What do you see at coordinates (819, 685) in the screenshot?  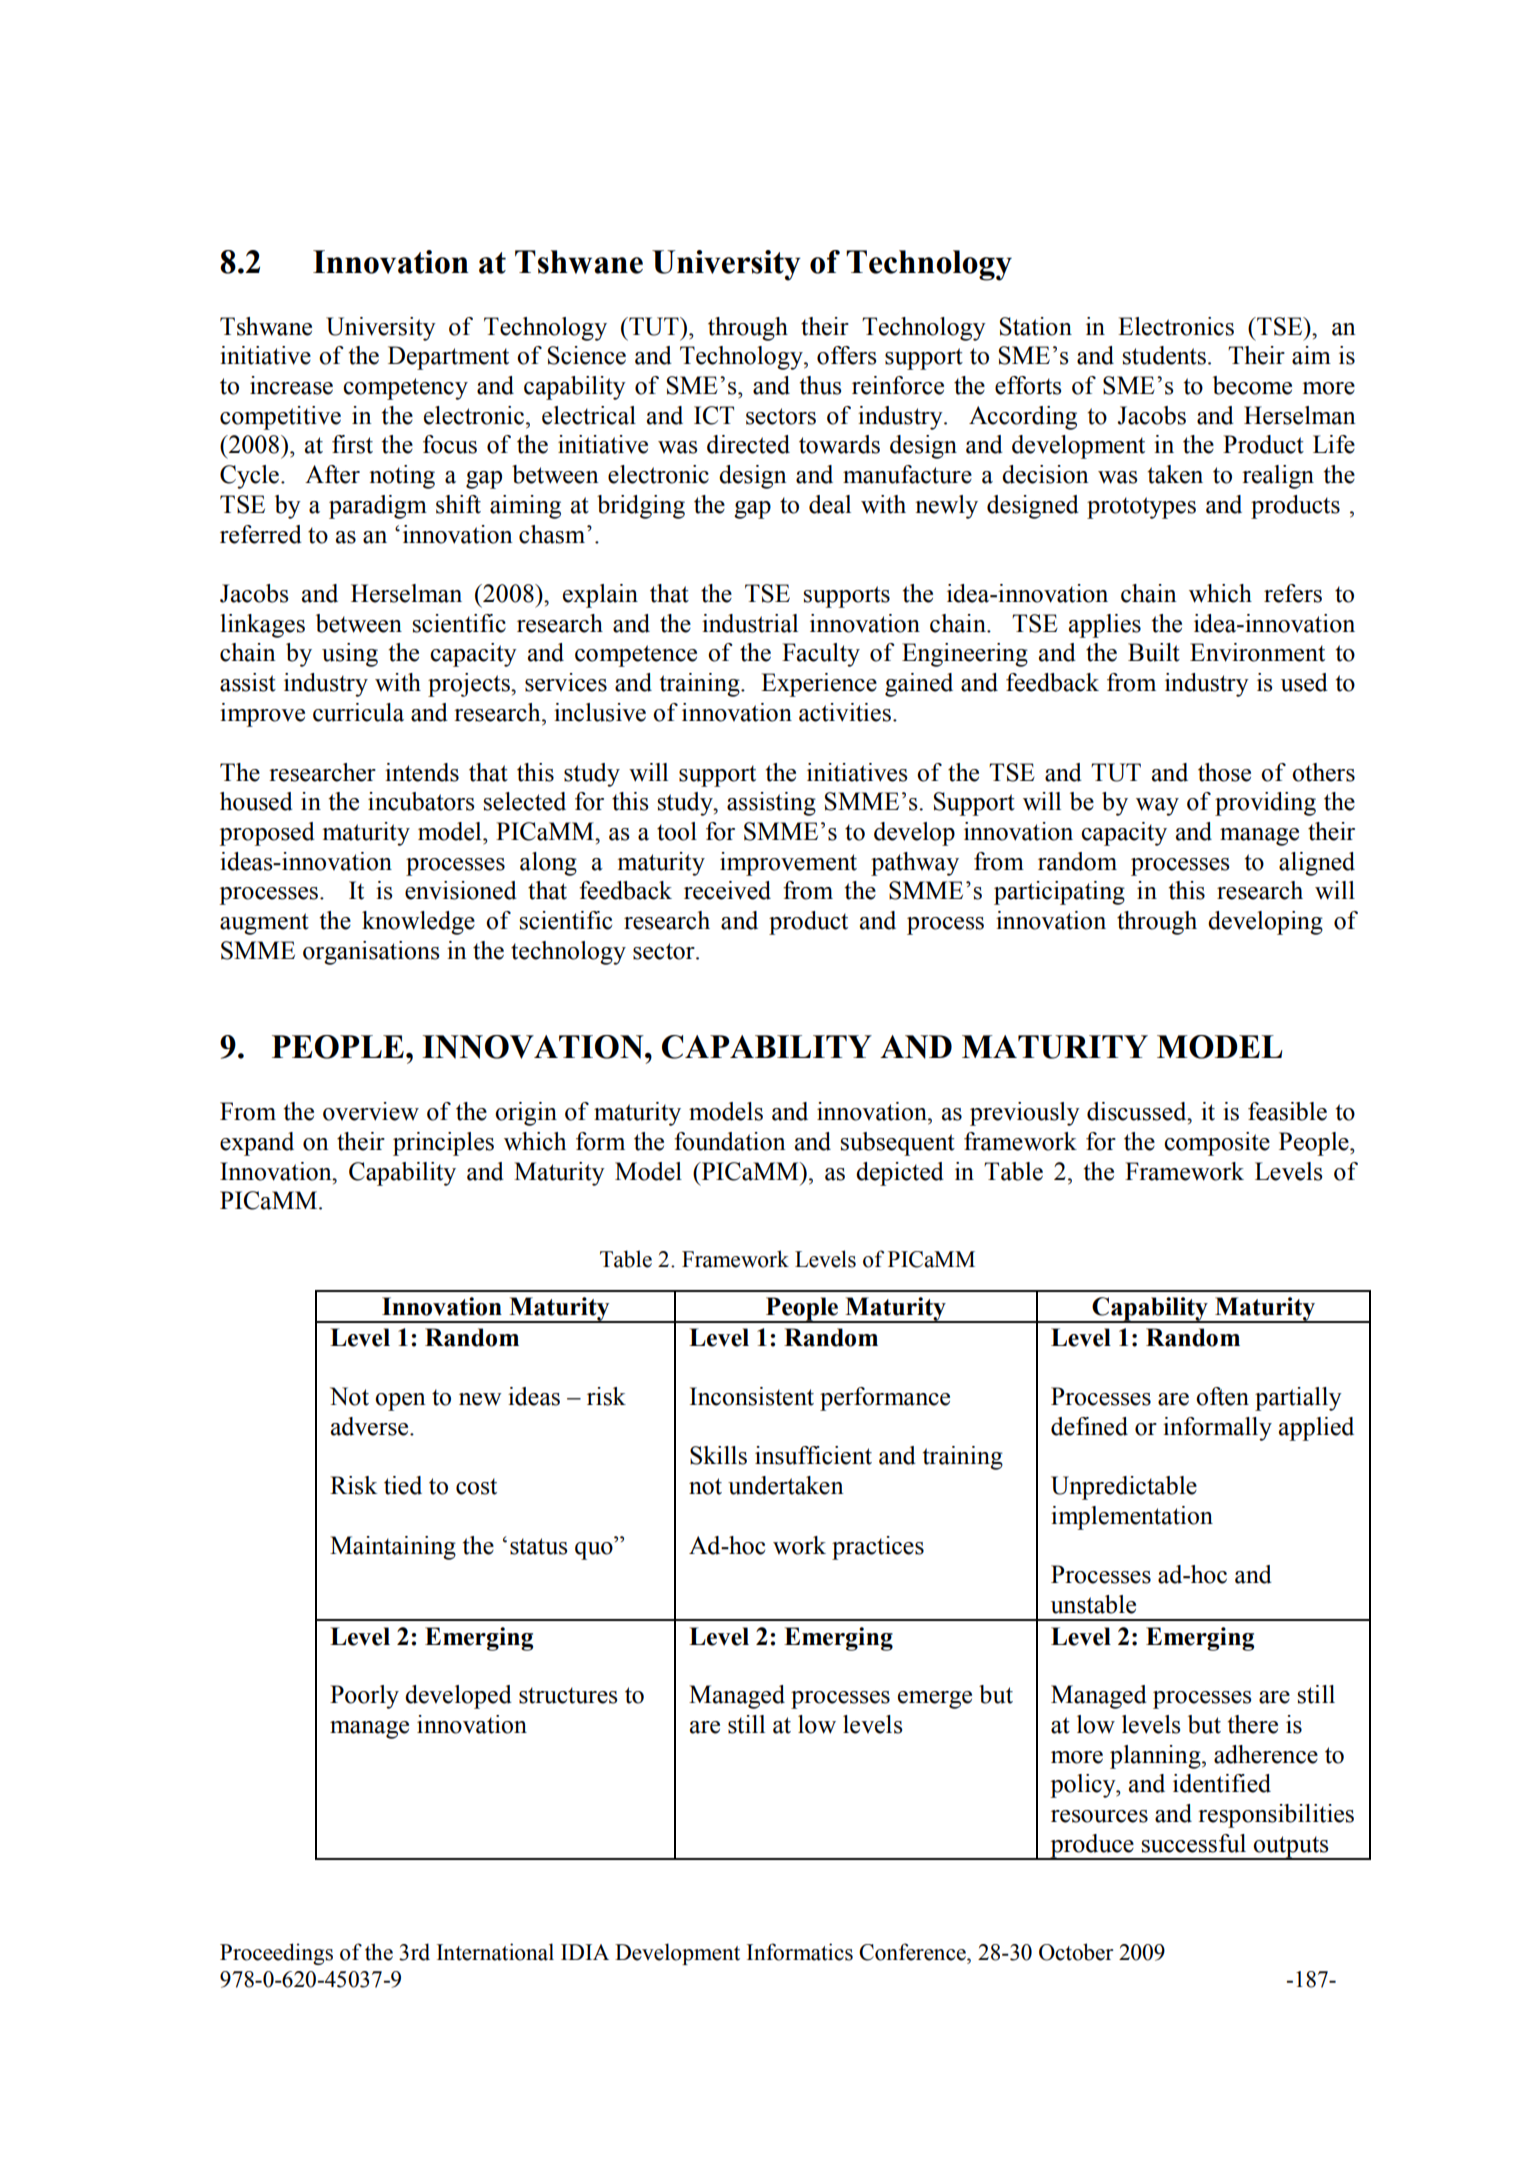 I see `Experience` at bounding box center [819, 685].
